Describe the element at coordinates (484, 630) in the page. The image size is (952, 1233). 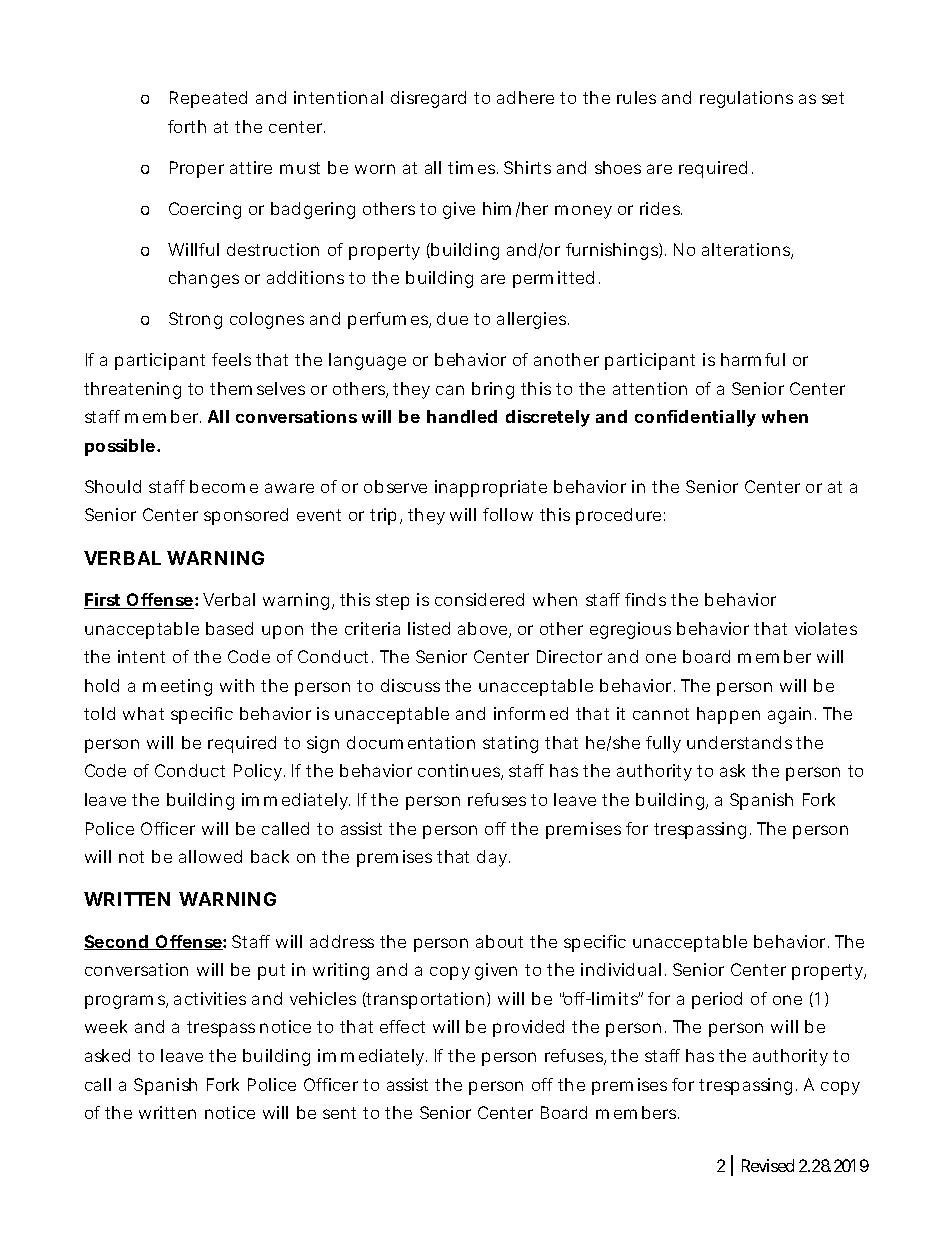
I see `above` at that location.
